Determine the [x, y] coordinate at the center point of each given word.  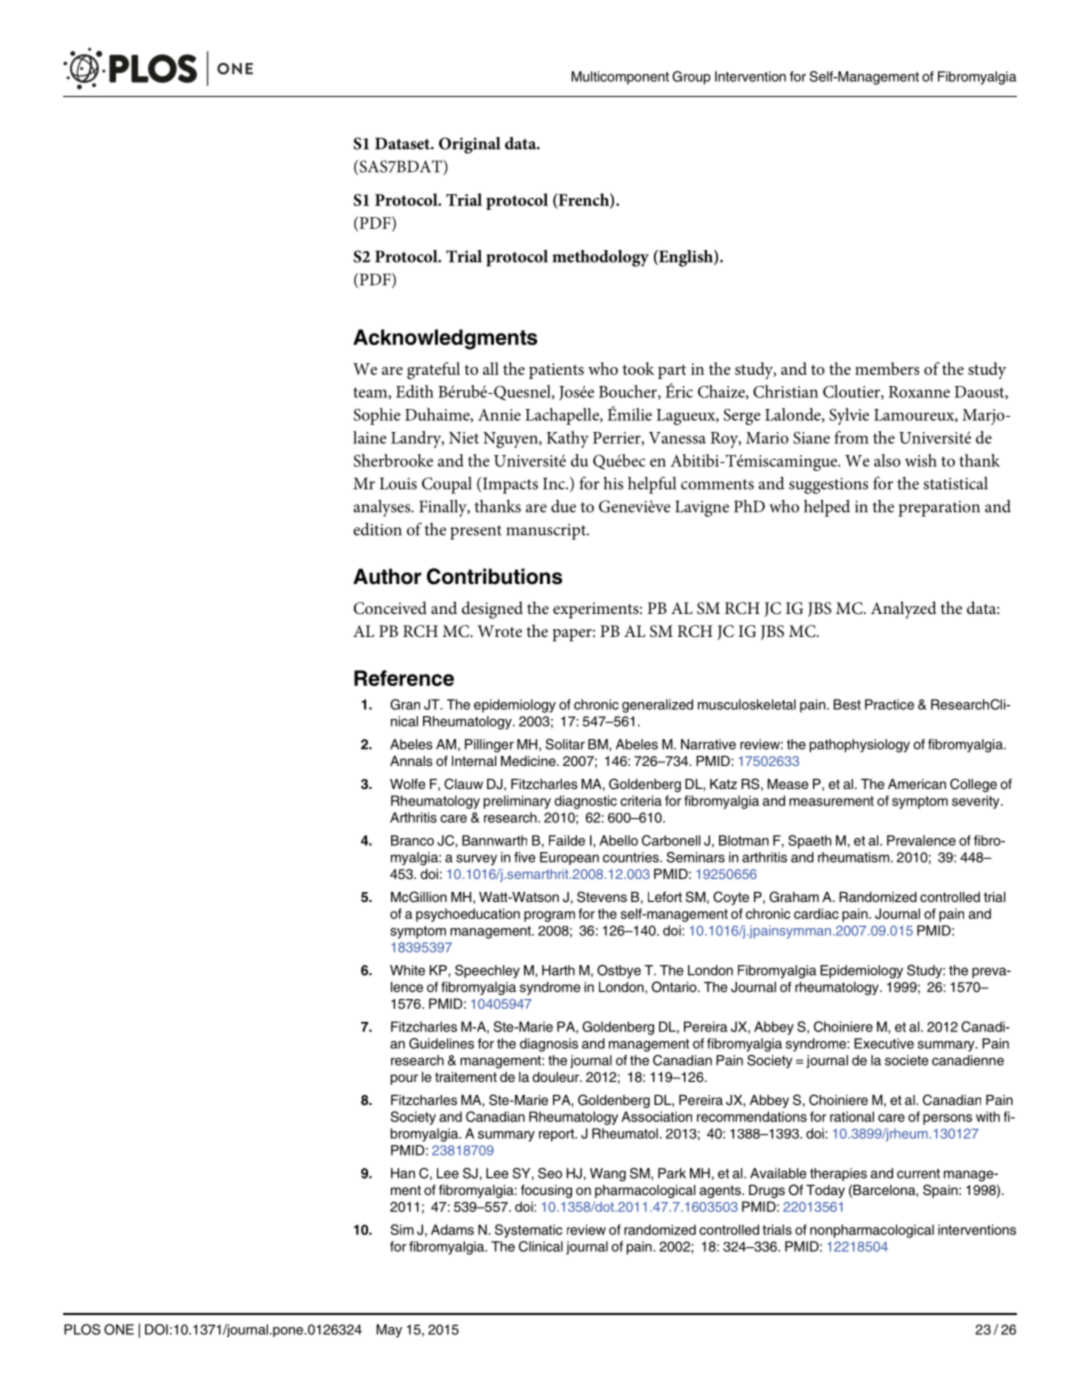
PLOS [82, 1329]
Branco [412, 840]
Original [469, 145]
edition [377, 529]
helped [827, 508]
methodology [601, 258]
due [563, 506]
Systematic [528, 1231]
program [549, 916]
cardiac [816, 913]
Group [691, 78]
